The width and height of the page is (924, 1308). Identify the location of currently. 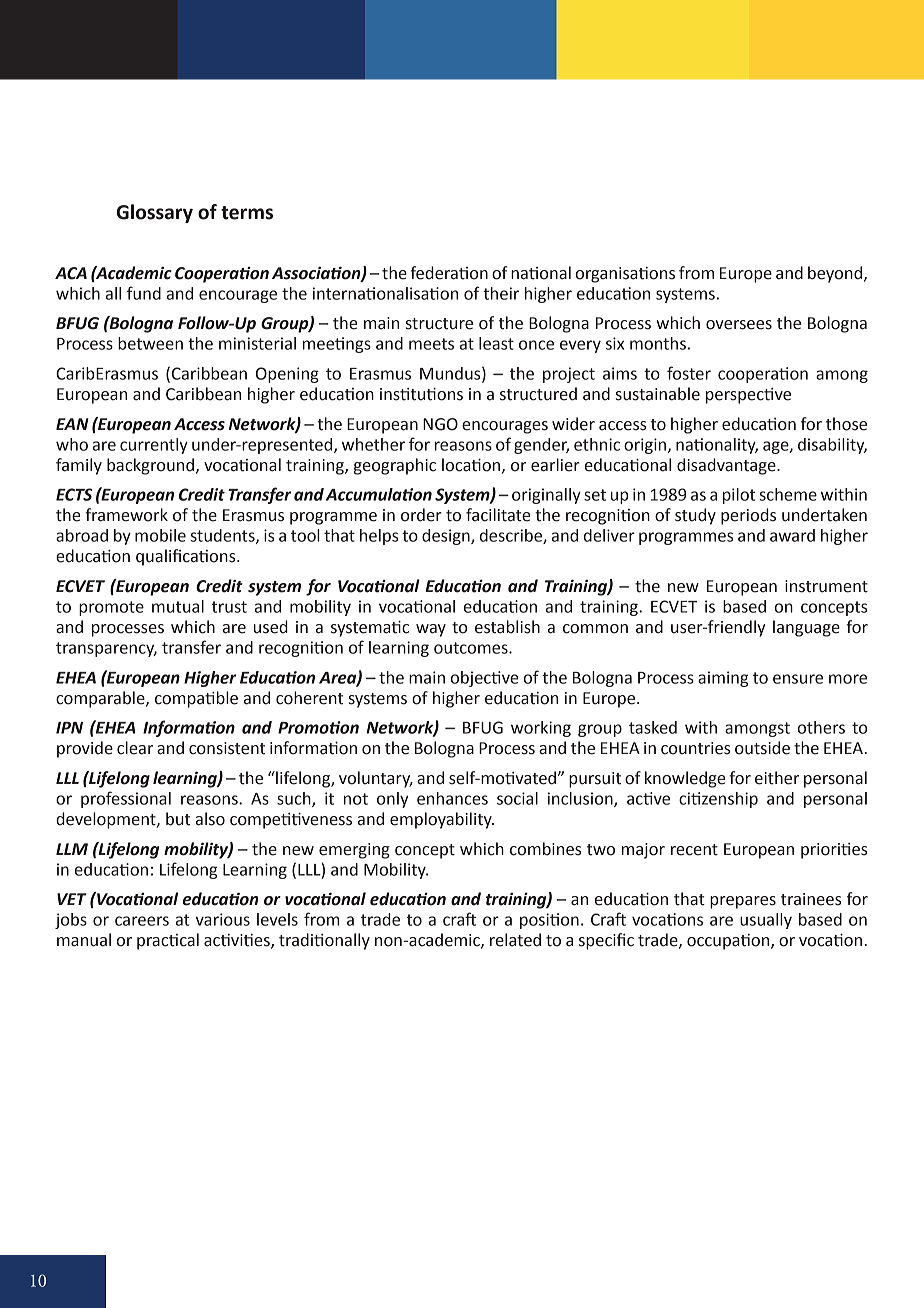
(154, 446).
